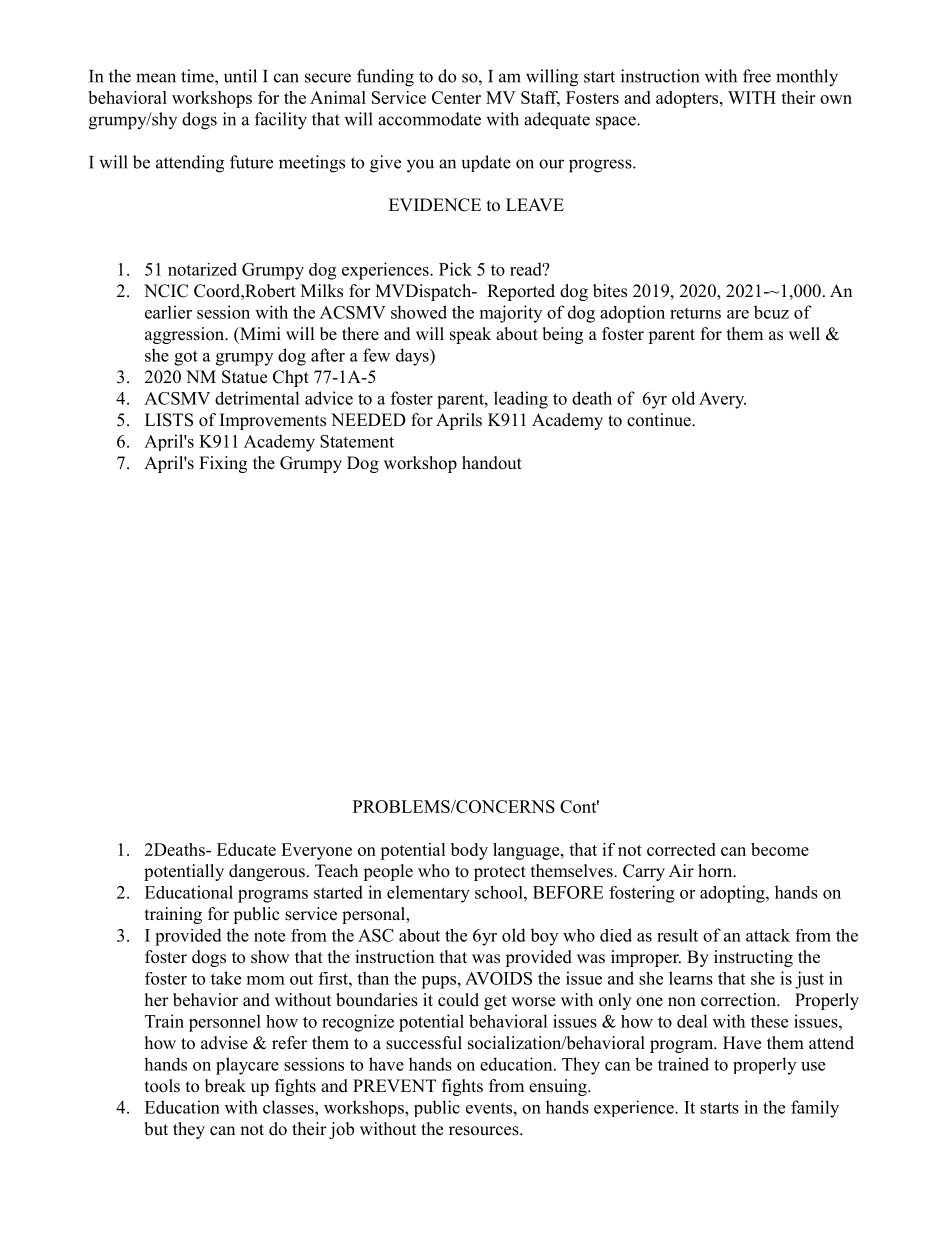  What do you see at coordinates (757, 76) in the screenshot?
I see `free` at bounding box center [757, 76].
